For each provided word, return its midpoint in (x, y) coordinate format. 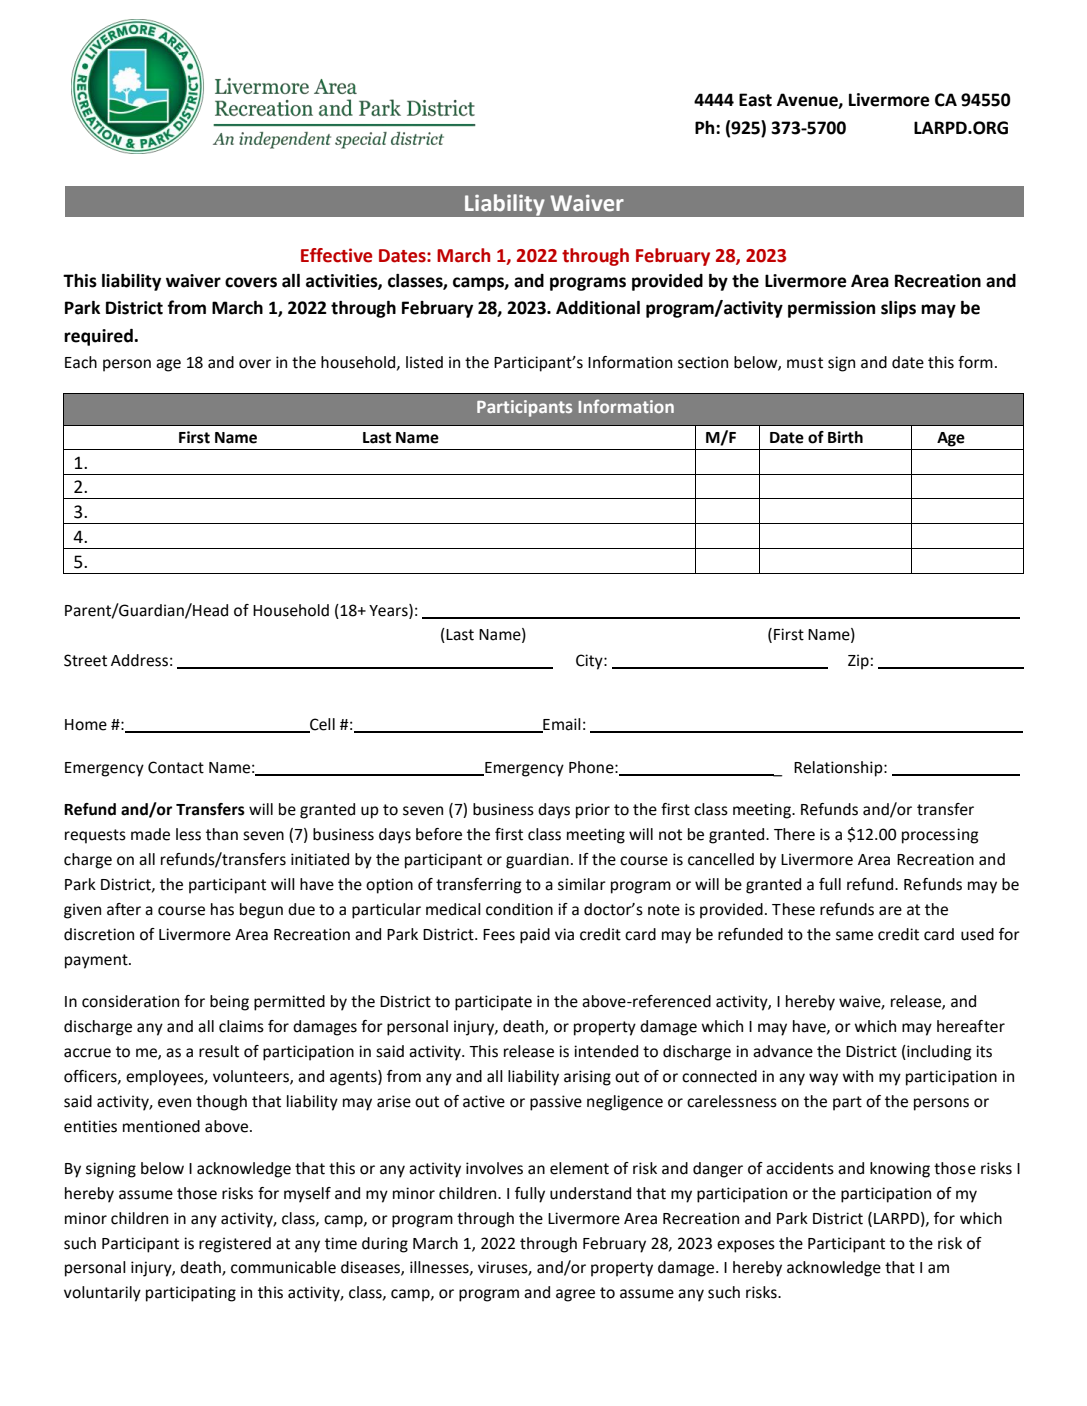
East (755, 100)
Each (81, 362)
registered (235, 1245)
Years (389, 611)
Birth (845, 437)
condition (519, 909)
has (222, 909)
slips (898, 309)
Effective (336, 255)
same (854, 936)
